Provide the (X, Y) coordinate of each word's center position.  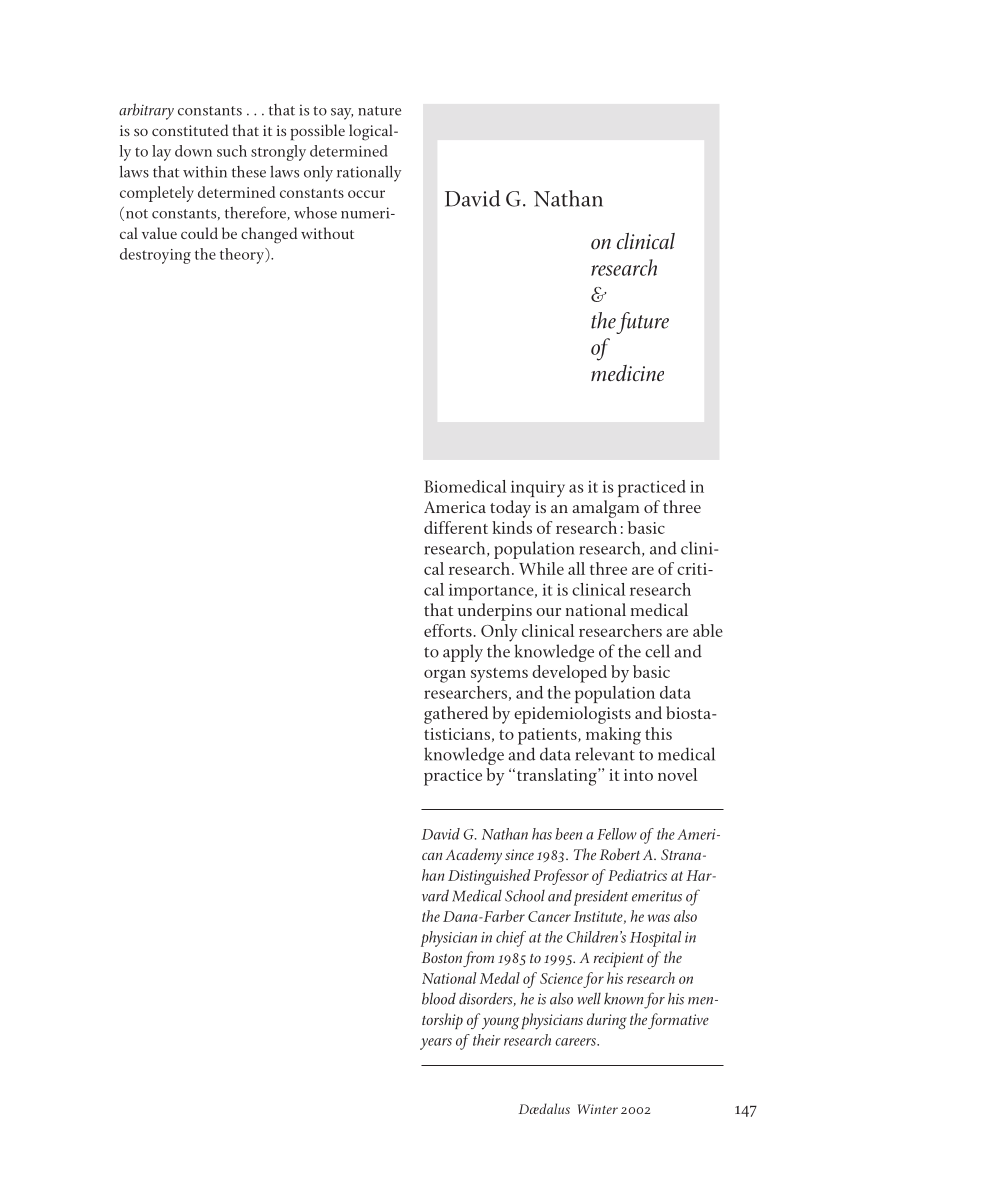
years (436, 1044)
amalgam (605, 509)
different (456, 527)
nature (379, 111)
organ (445, 676)
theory (243, 256)
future (642, 323)
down (193, 151)
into (638, 775)
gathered (456, 715)
